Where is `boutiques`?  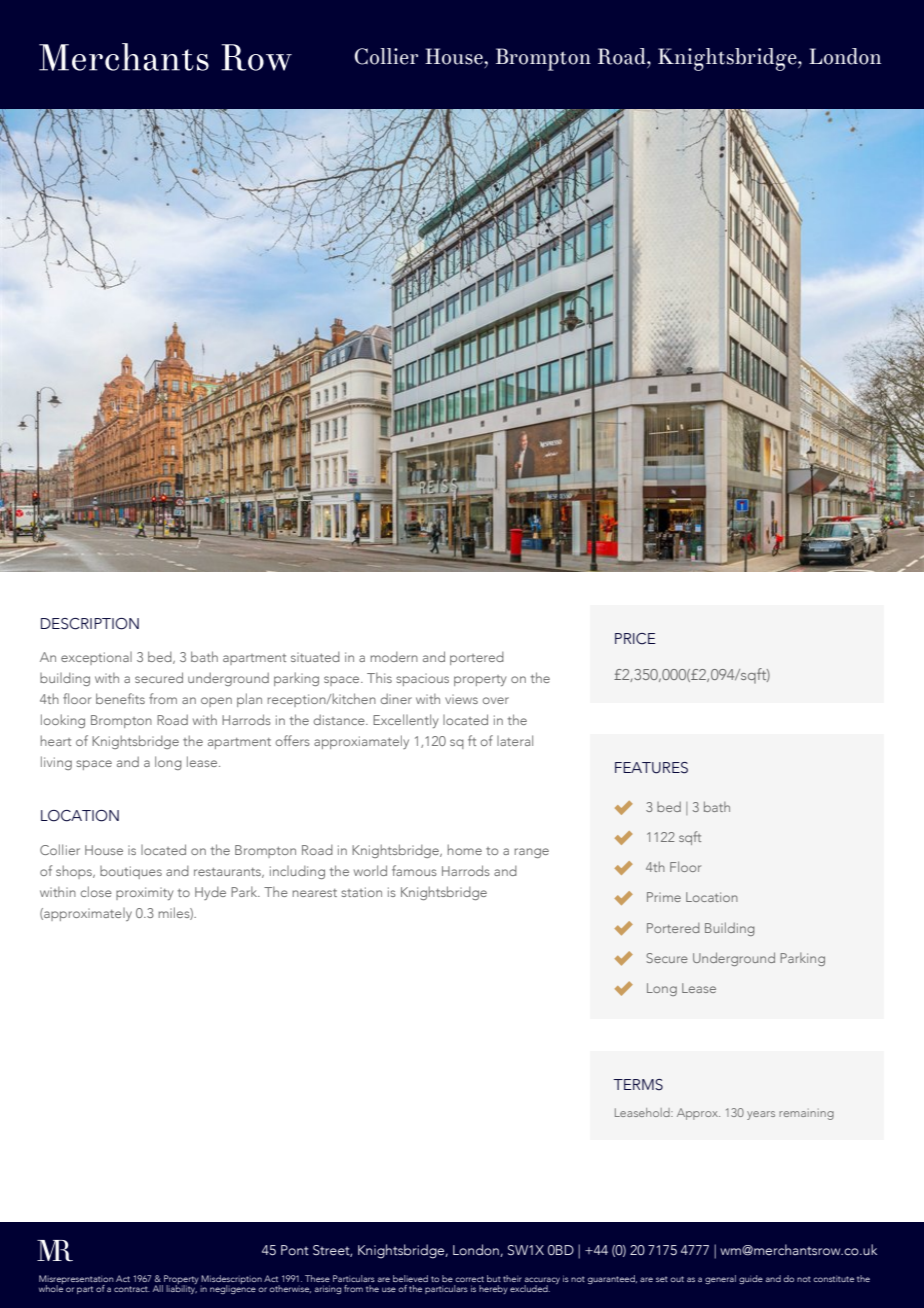 boutiques is located at coordinates (131, 872).
